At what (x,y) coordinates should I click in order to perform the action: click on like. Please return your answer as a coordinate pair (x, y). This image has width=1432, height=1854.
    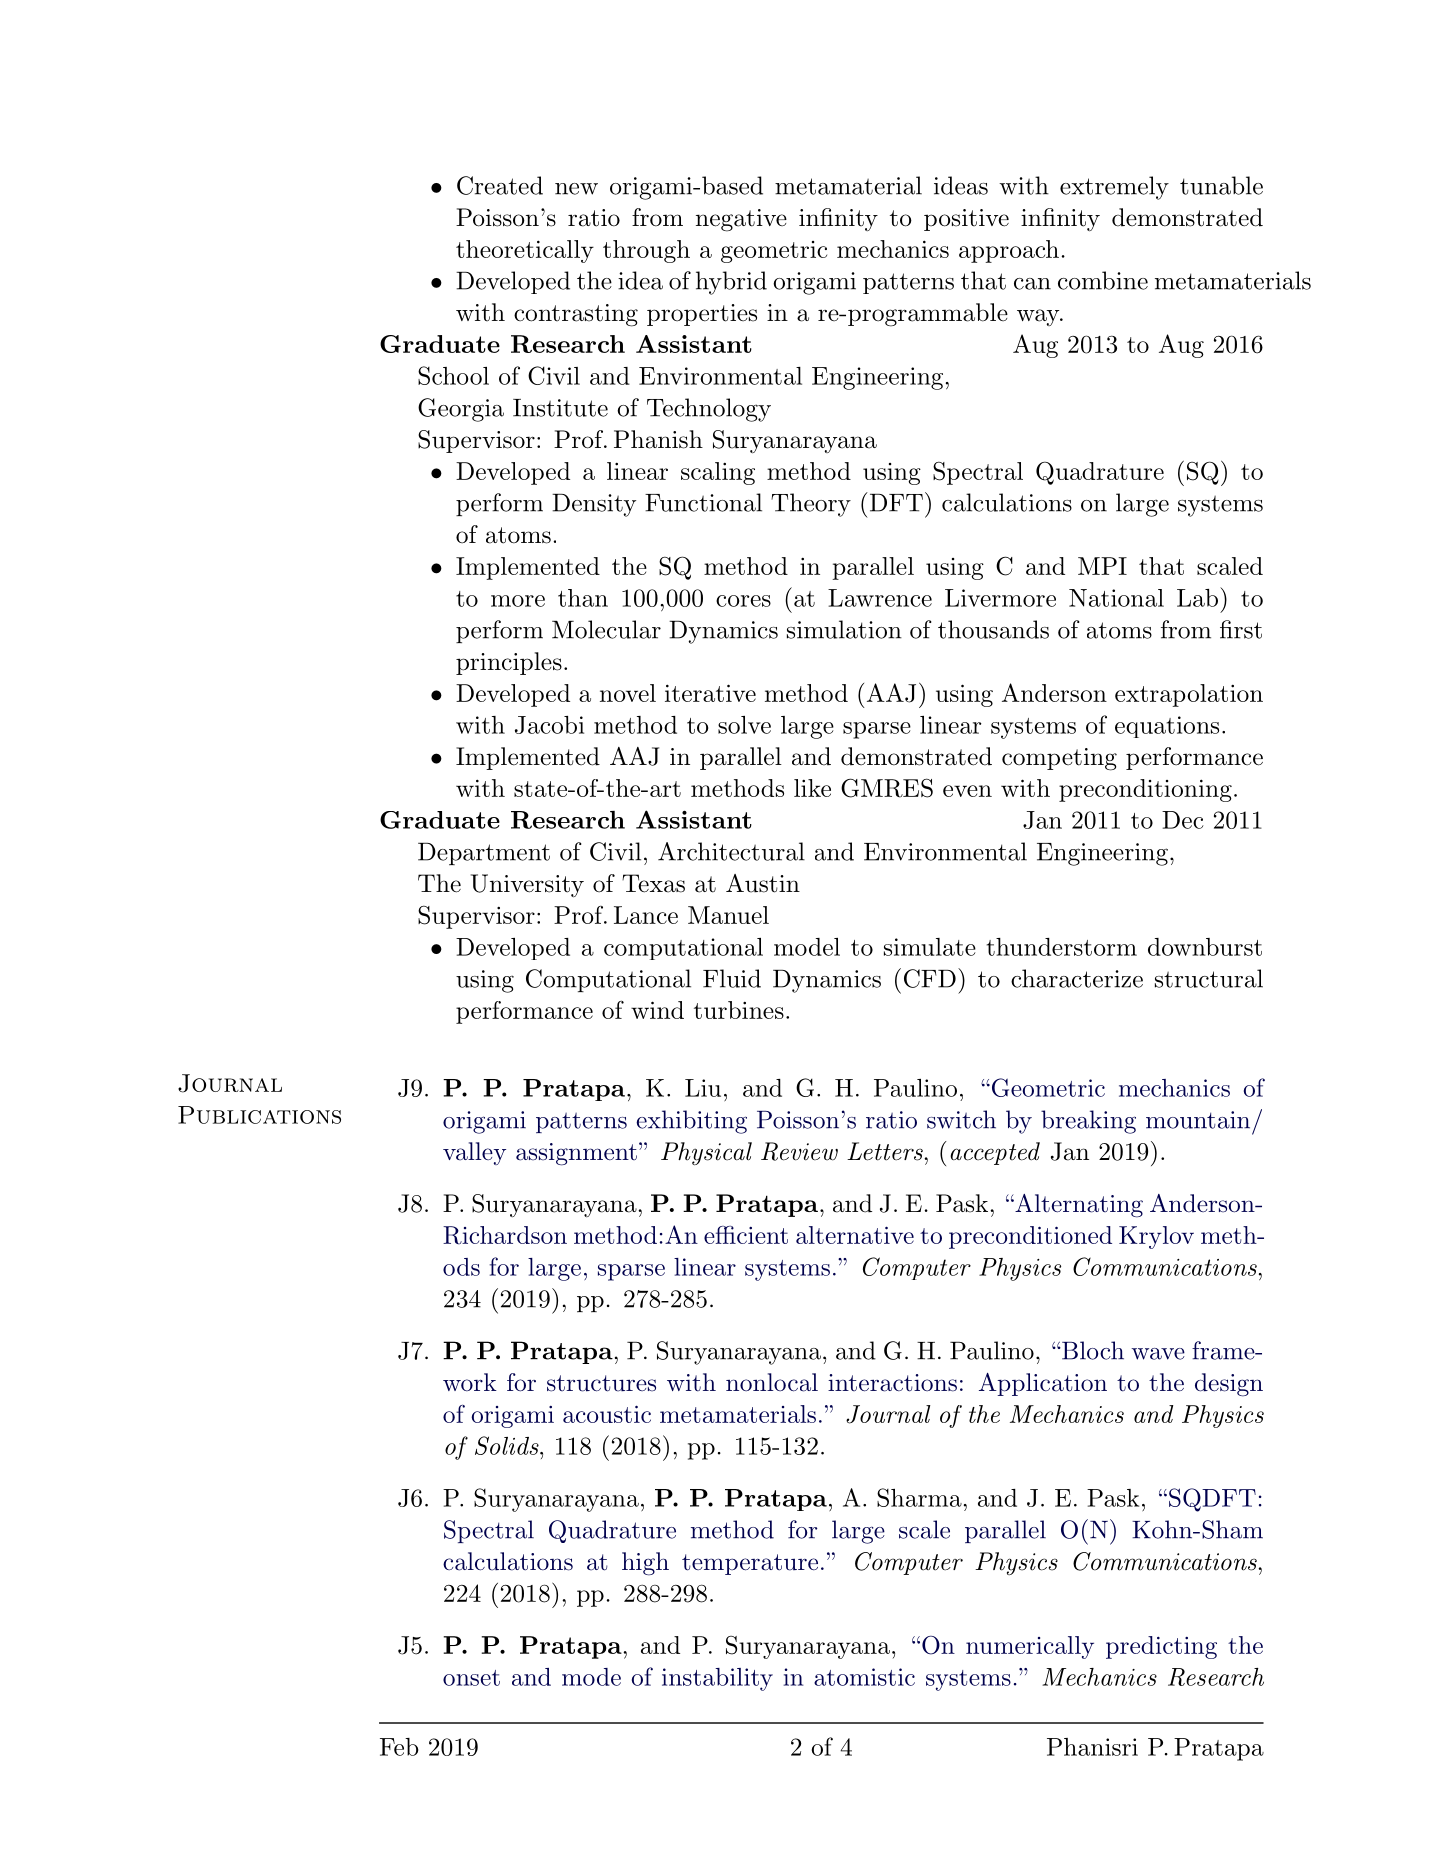
    Looking at the image, I should click on (812, 788).
